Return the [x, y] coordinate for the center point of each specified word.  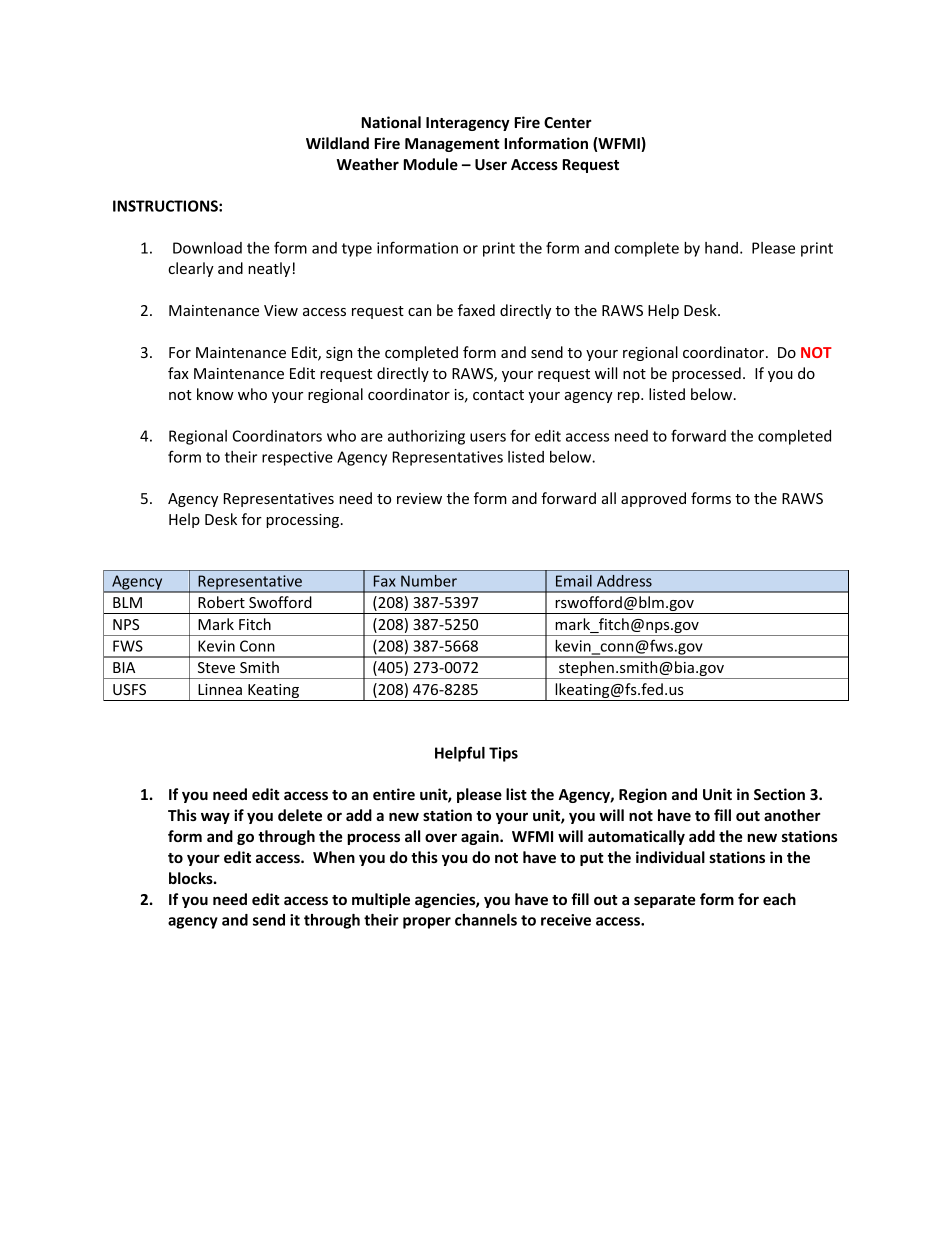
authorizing [426, 437]
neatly [269, 269]
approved [653, 499]
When [334, 857]
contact [498, 395]
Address [624, 581]
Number [429, 581]
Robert [221, 602]
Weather [368, 164]
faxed [476, 310]
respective [297, 458]
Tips [503, 754]
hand [721, 248]
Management [452, 145]
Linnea [220, 689]
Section [779, 794]
